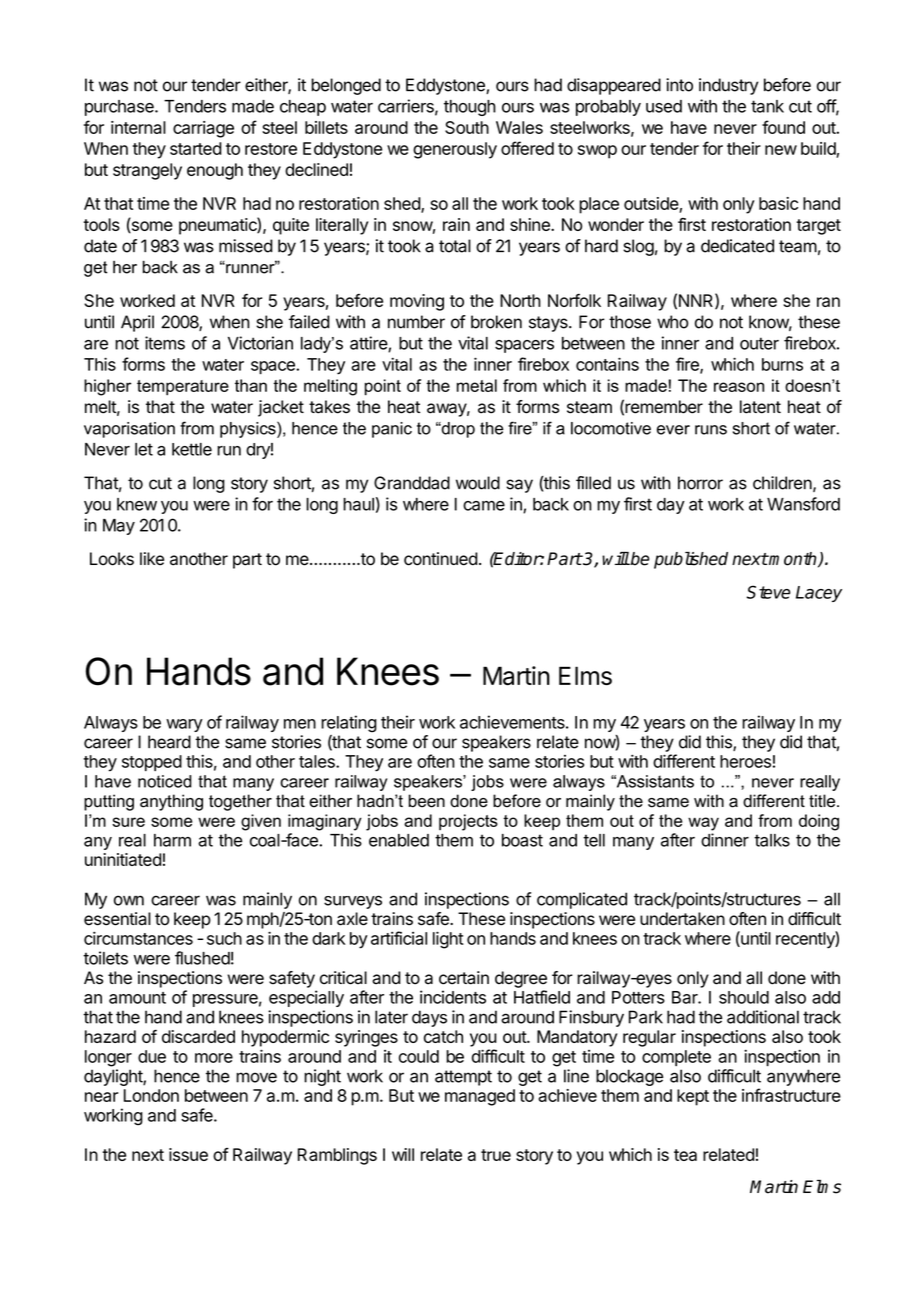  I want to click on reason, so click(739, 387).
